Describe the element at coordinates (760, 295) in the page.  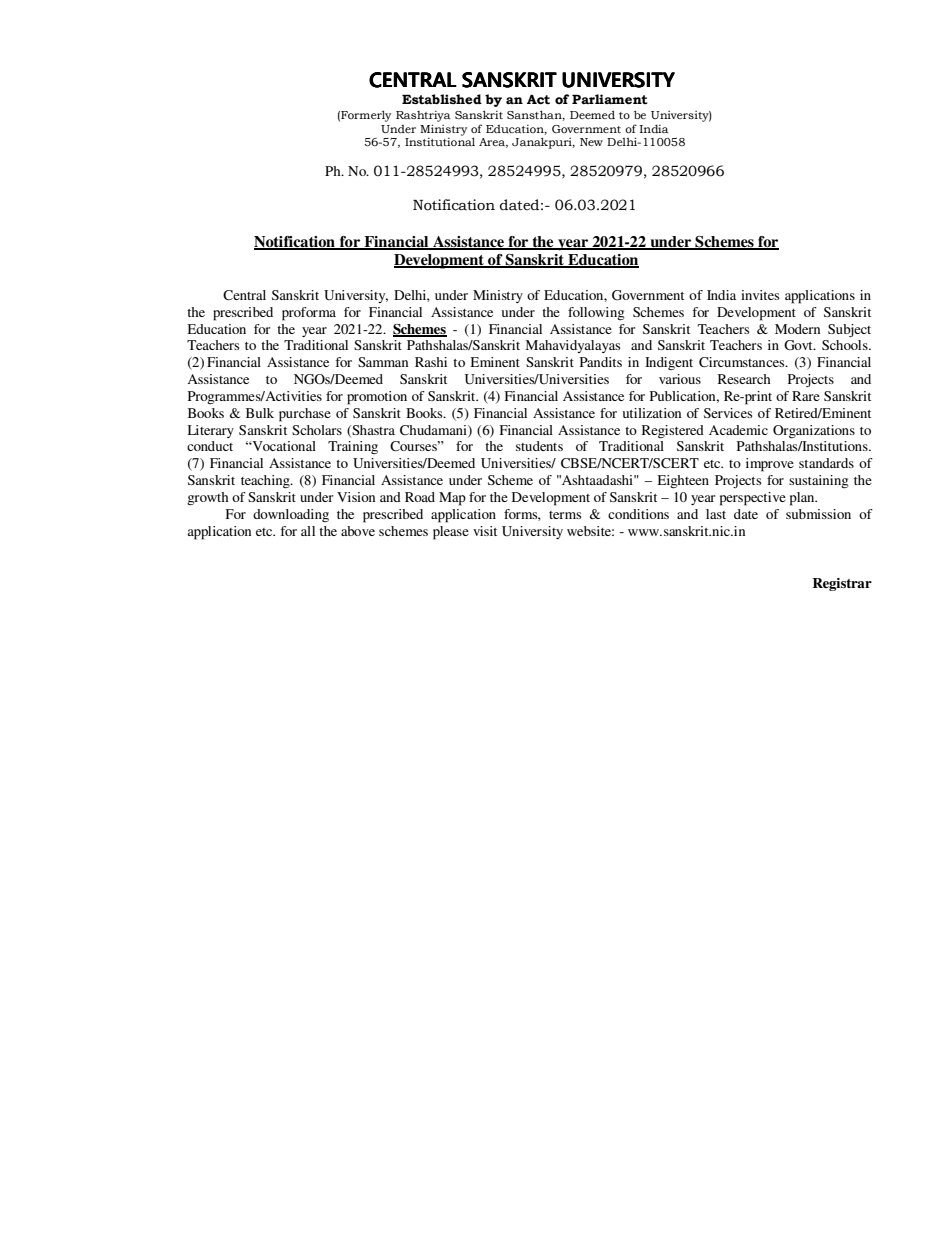
I see `invites` at that location.
